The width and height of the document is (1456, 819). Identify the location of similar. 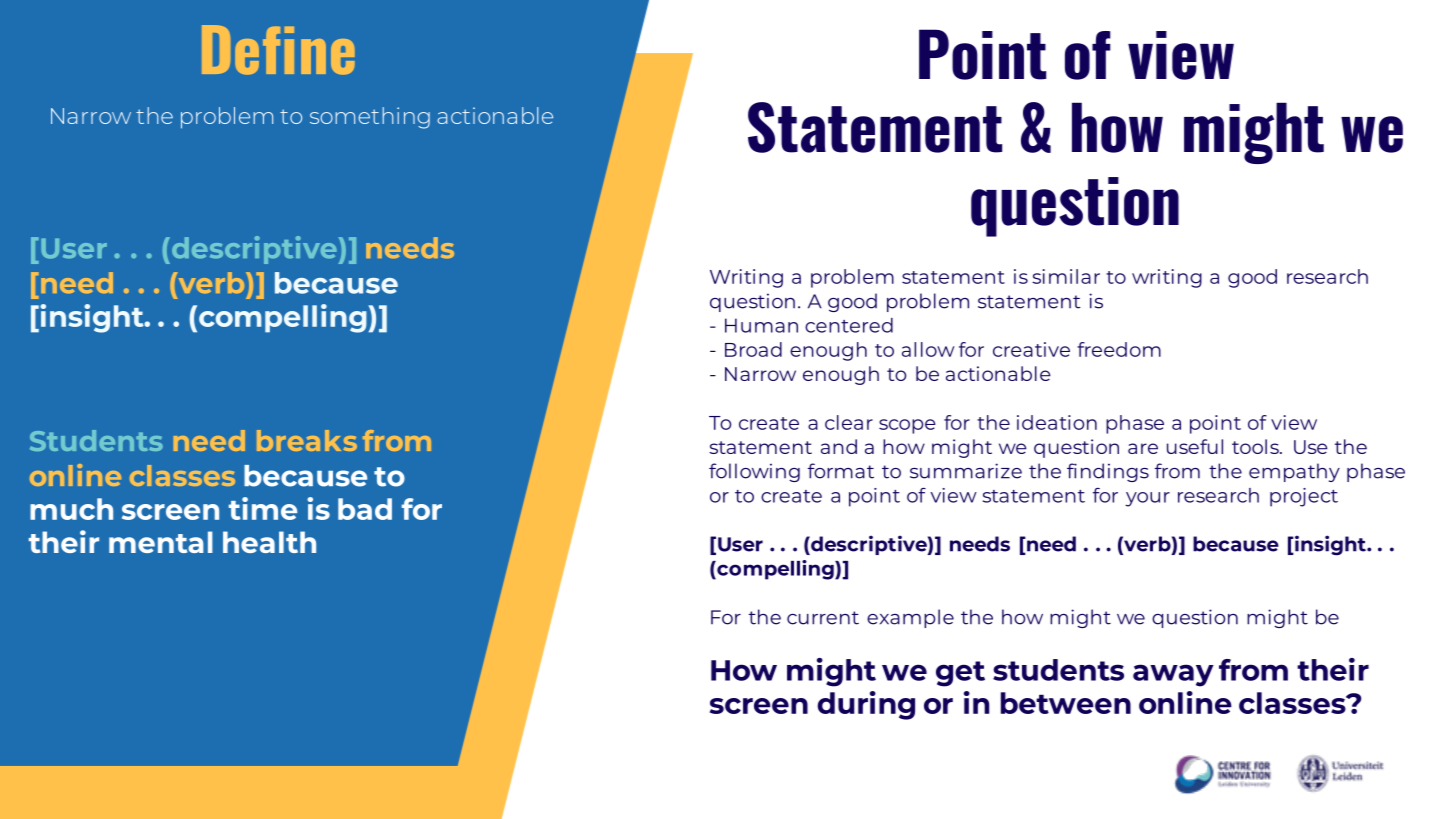
(1066, 276).
